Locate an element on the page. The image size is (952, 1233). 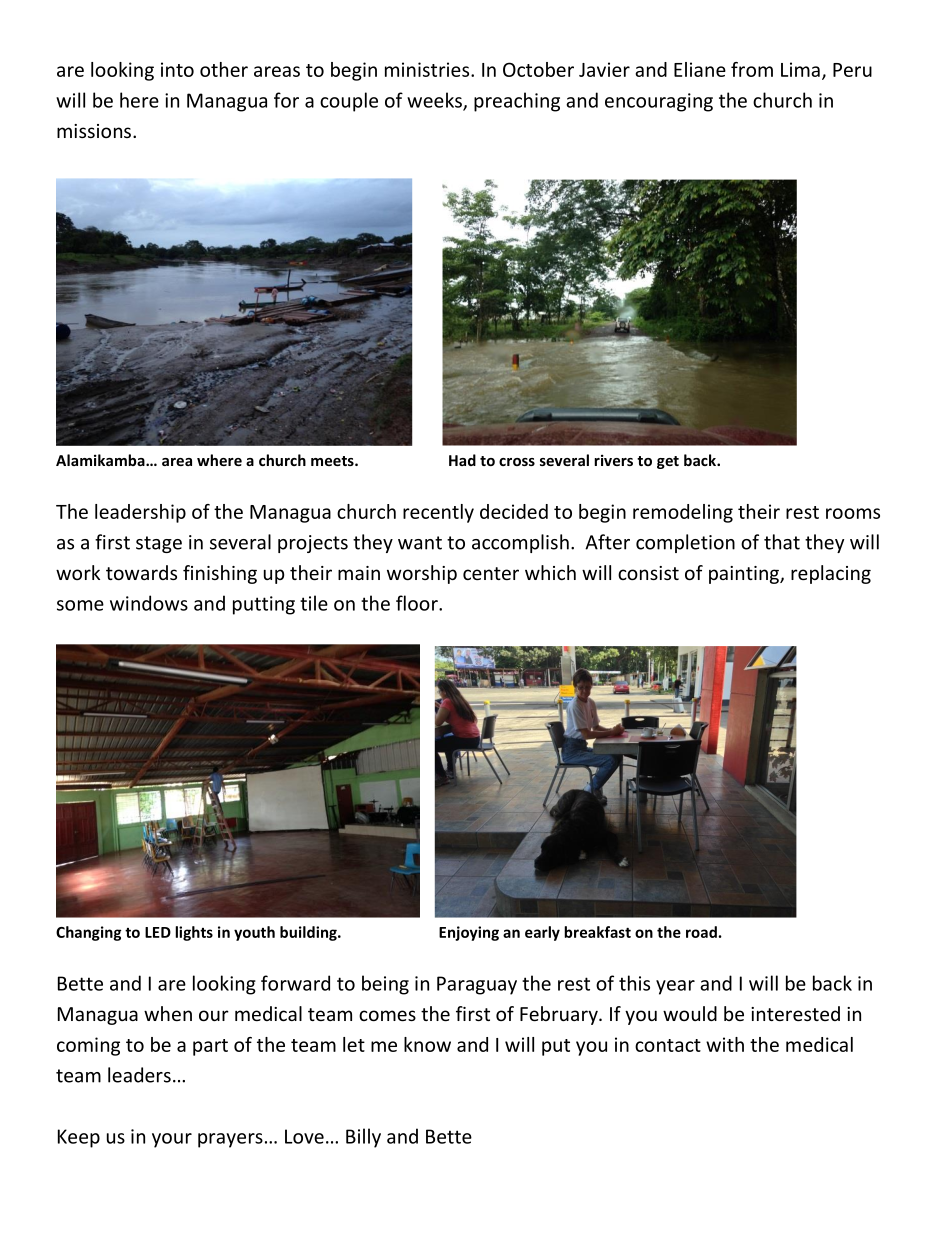
painting is located at coordinates (745, 575).
